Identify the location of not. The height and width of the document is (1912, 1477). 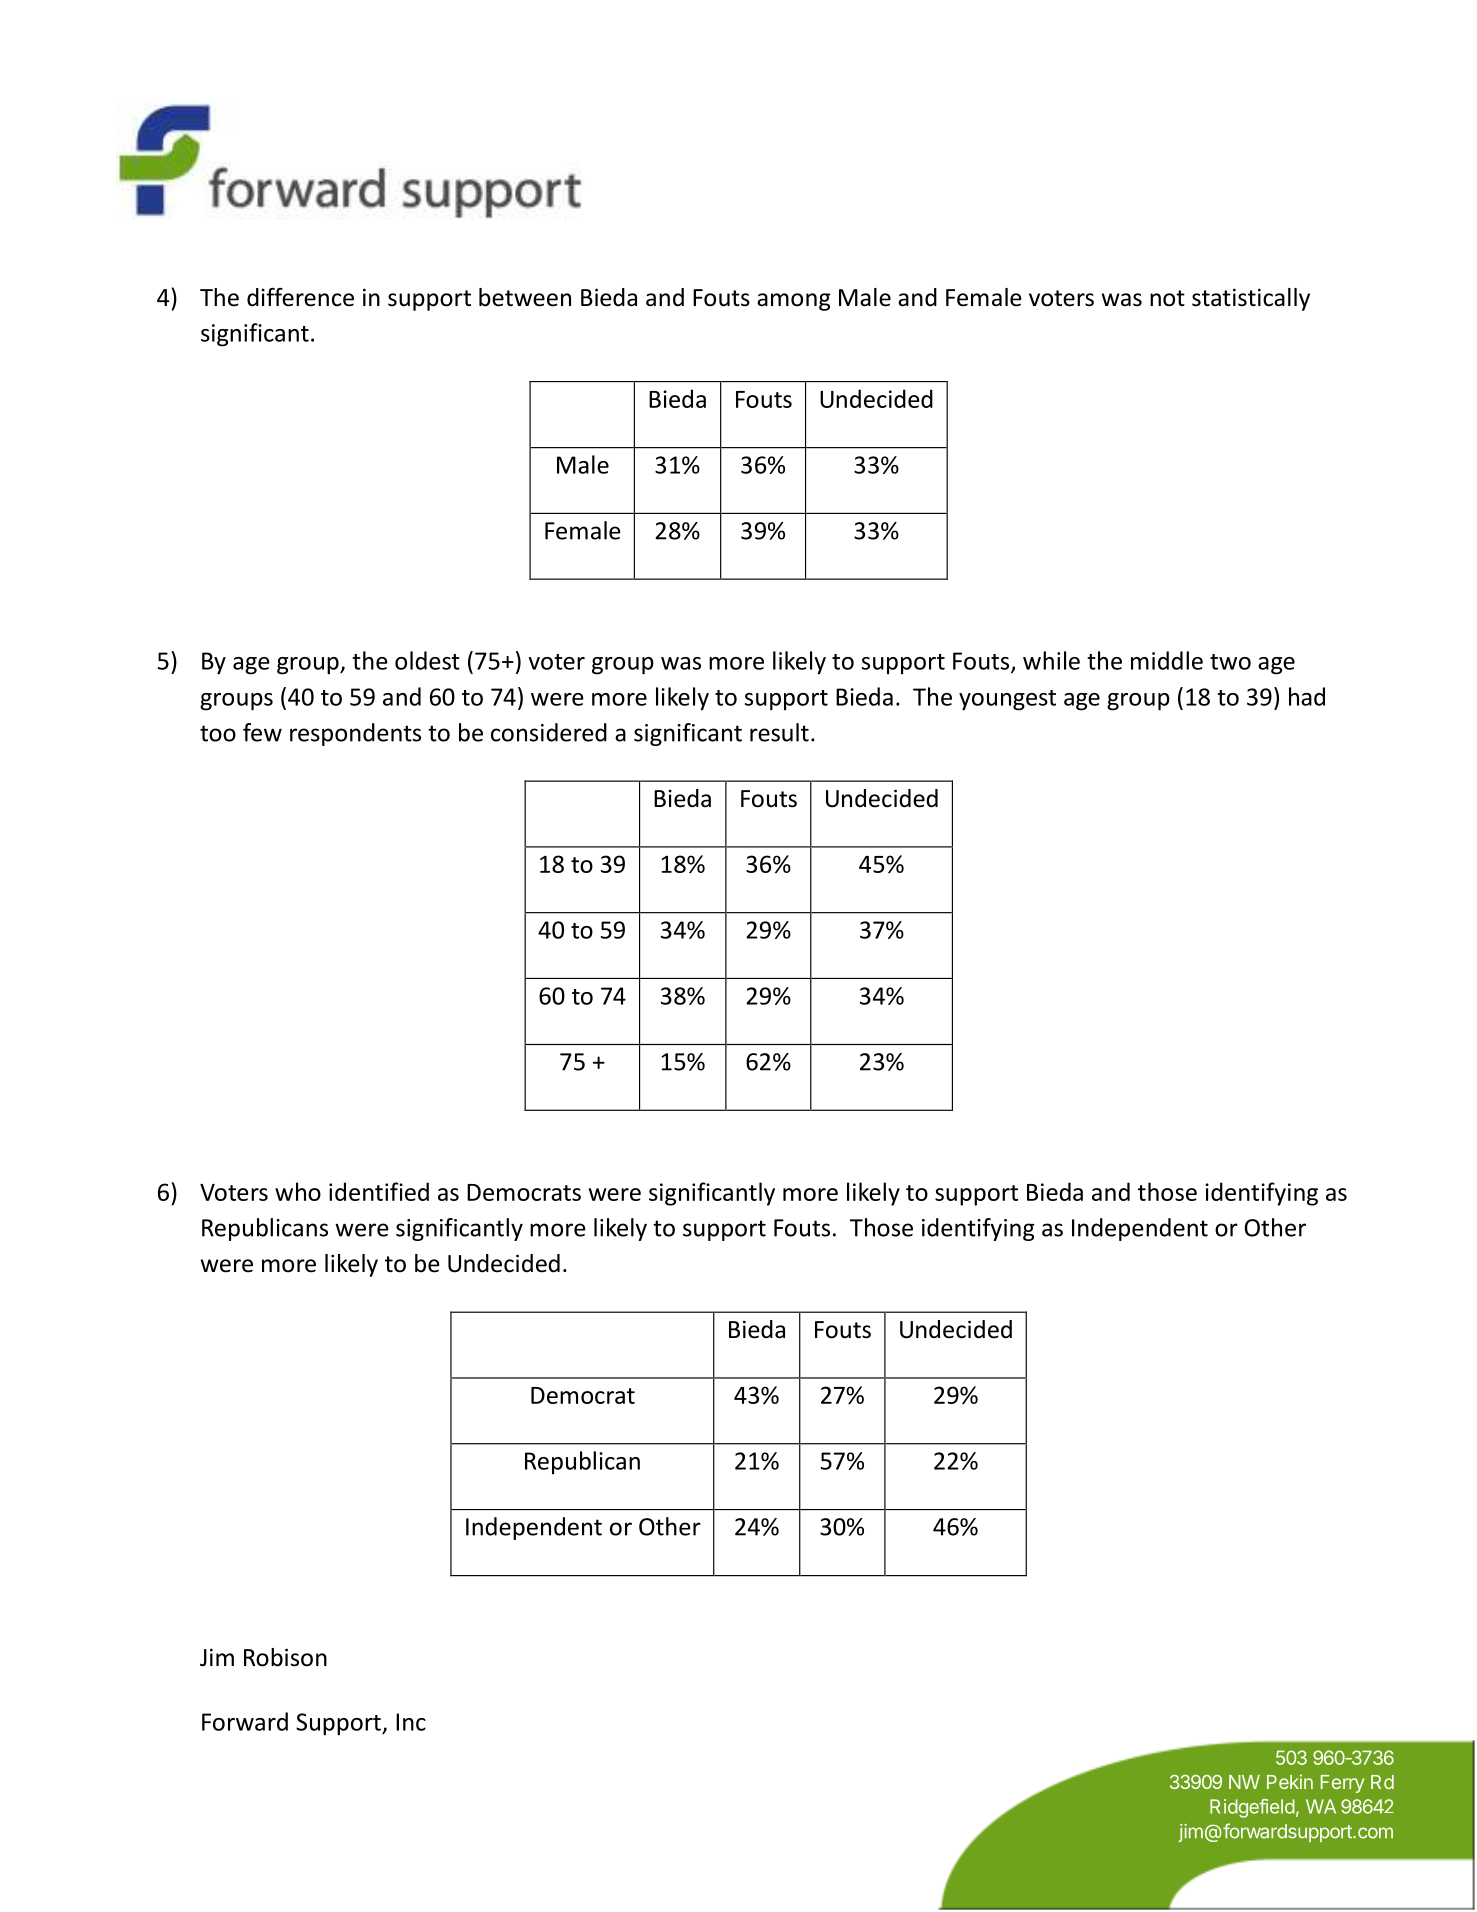
(1167, 298).
